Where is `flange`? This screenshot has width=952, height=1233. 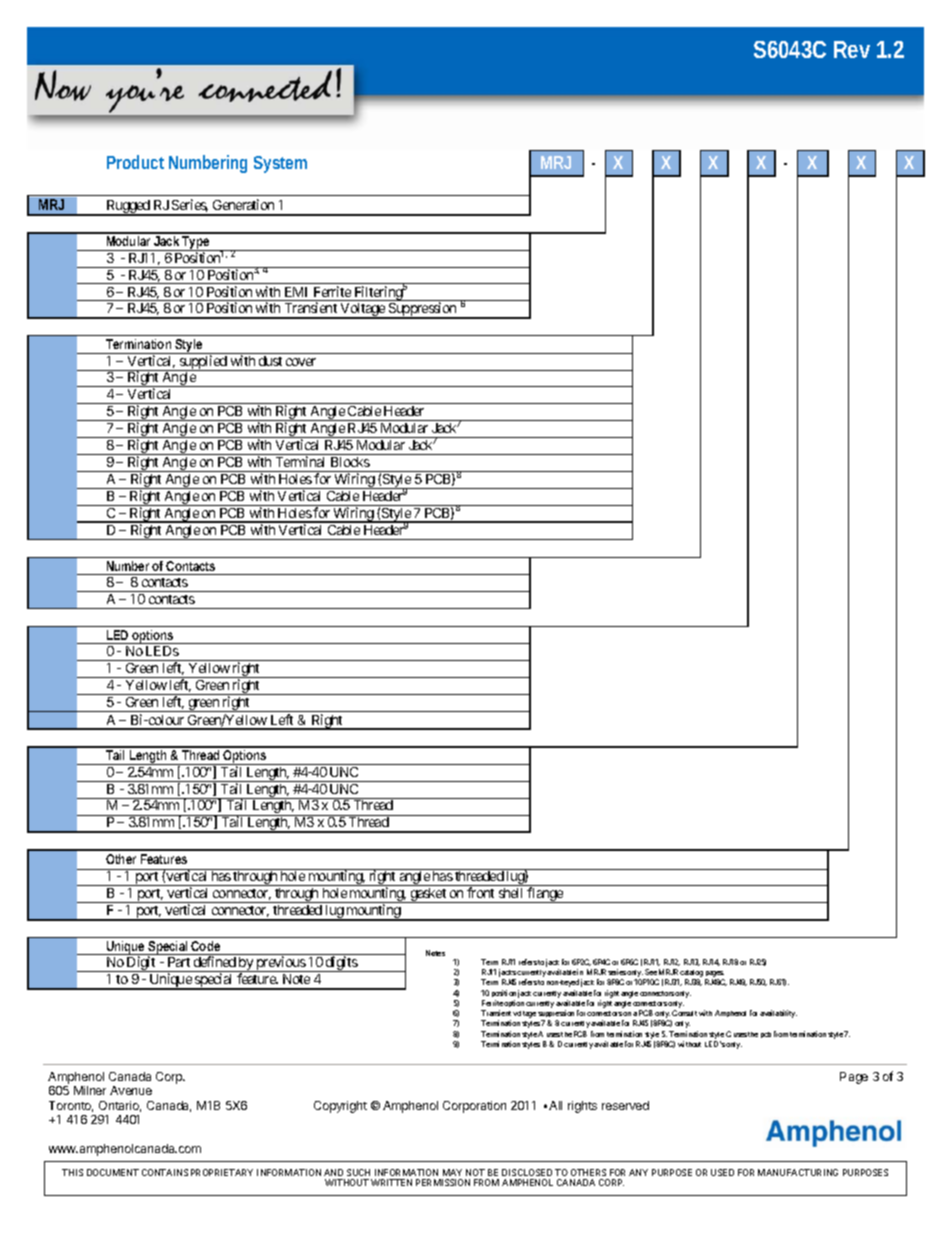
flange is located at coordinates (545, 895).
